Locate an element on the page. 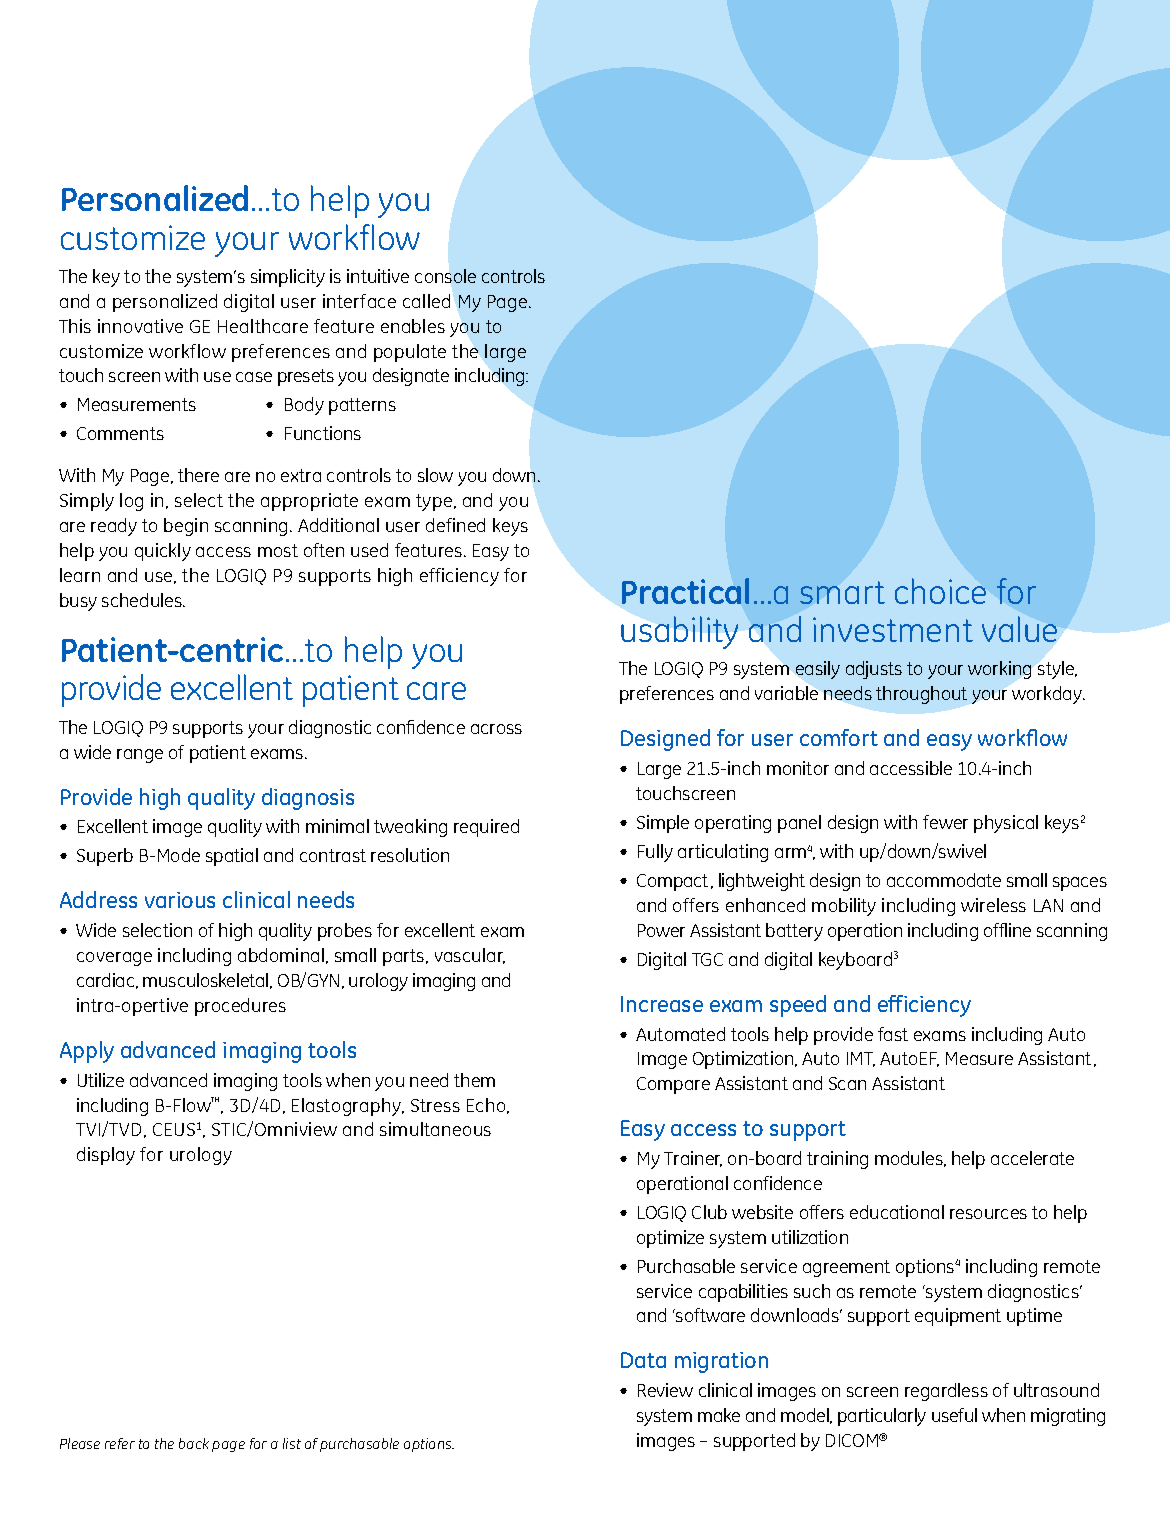 The width and height of the page is (1170, 1514). console is located at coordinates (445, 276).
